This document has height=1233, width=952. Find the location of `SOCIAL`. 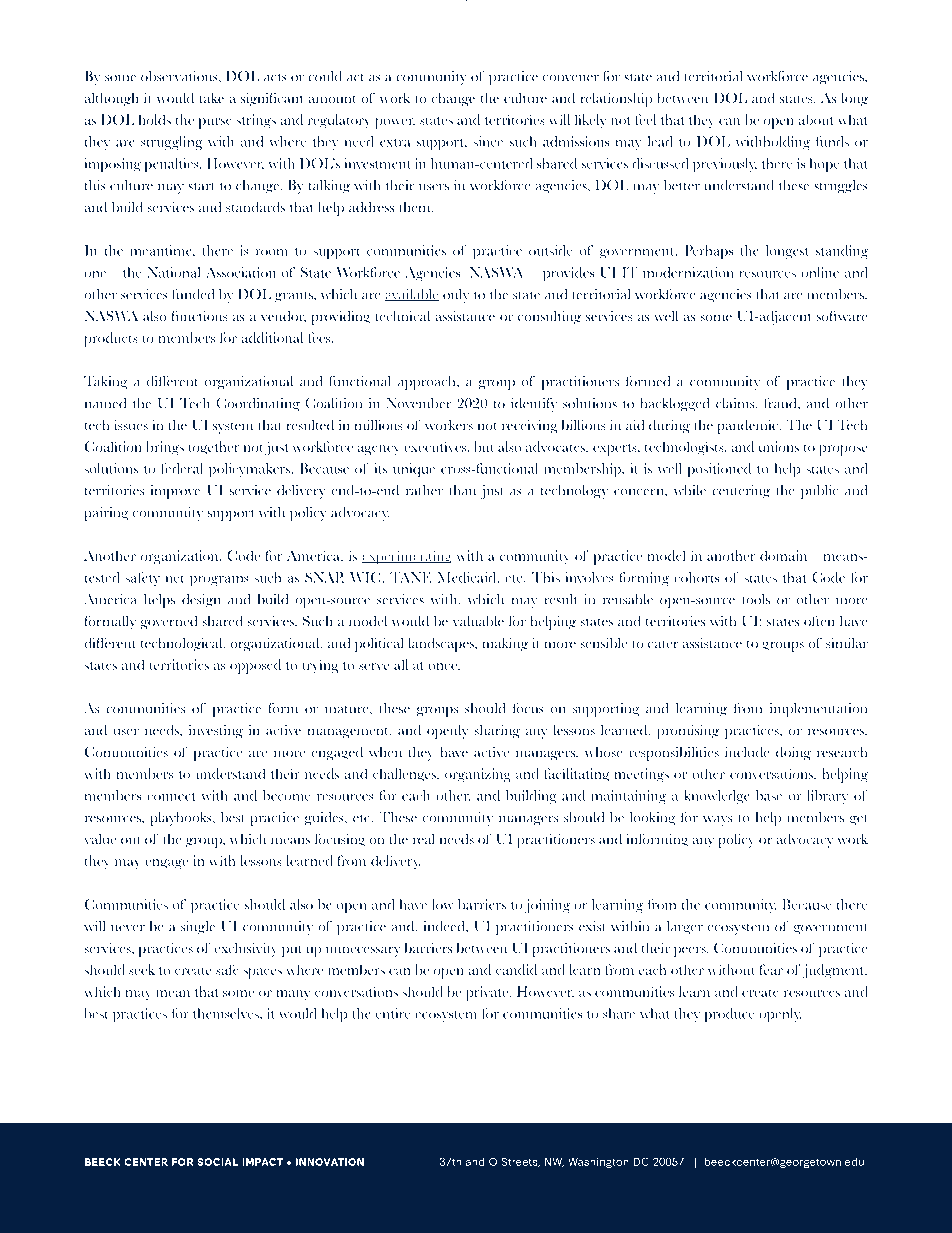

SOCIAL is located at coordinates (217, 1162).
